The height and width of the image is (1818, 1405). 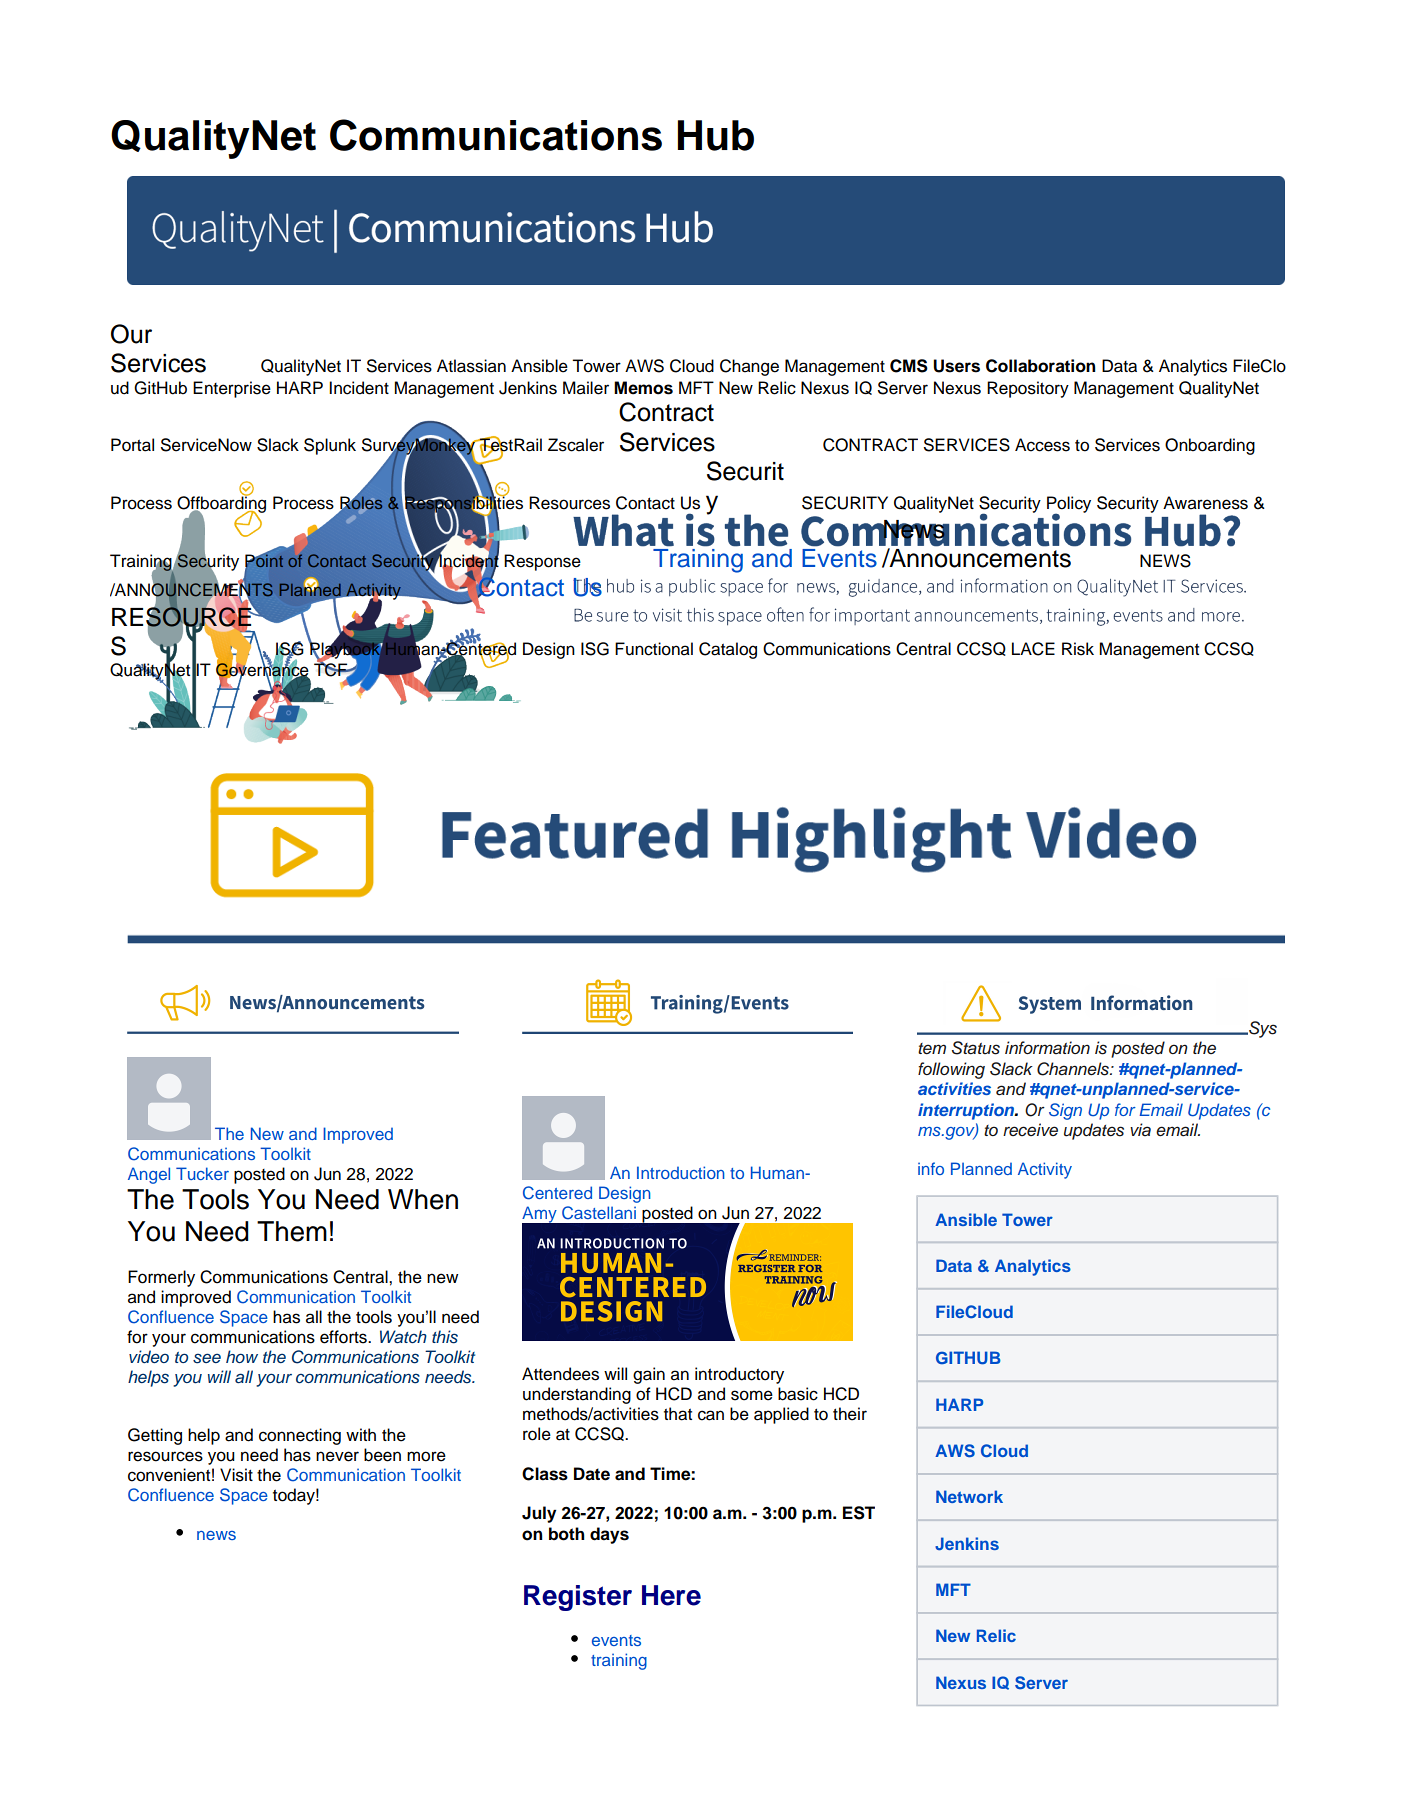 What do you see at coordinates (1078, 649) in the image?
I see `Risk` at bounding box center [1078, 649].
